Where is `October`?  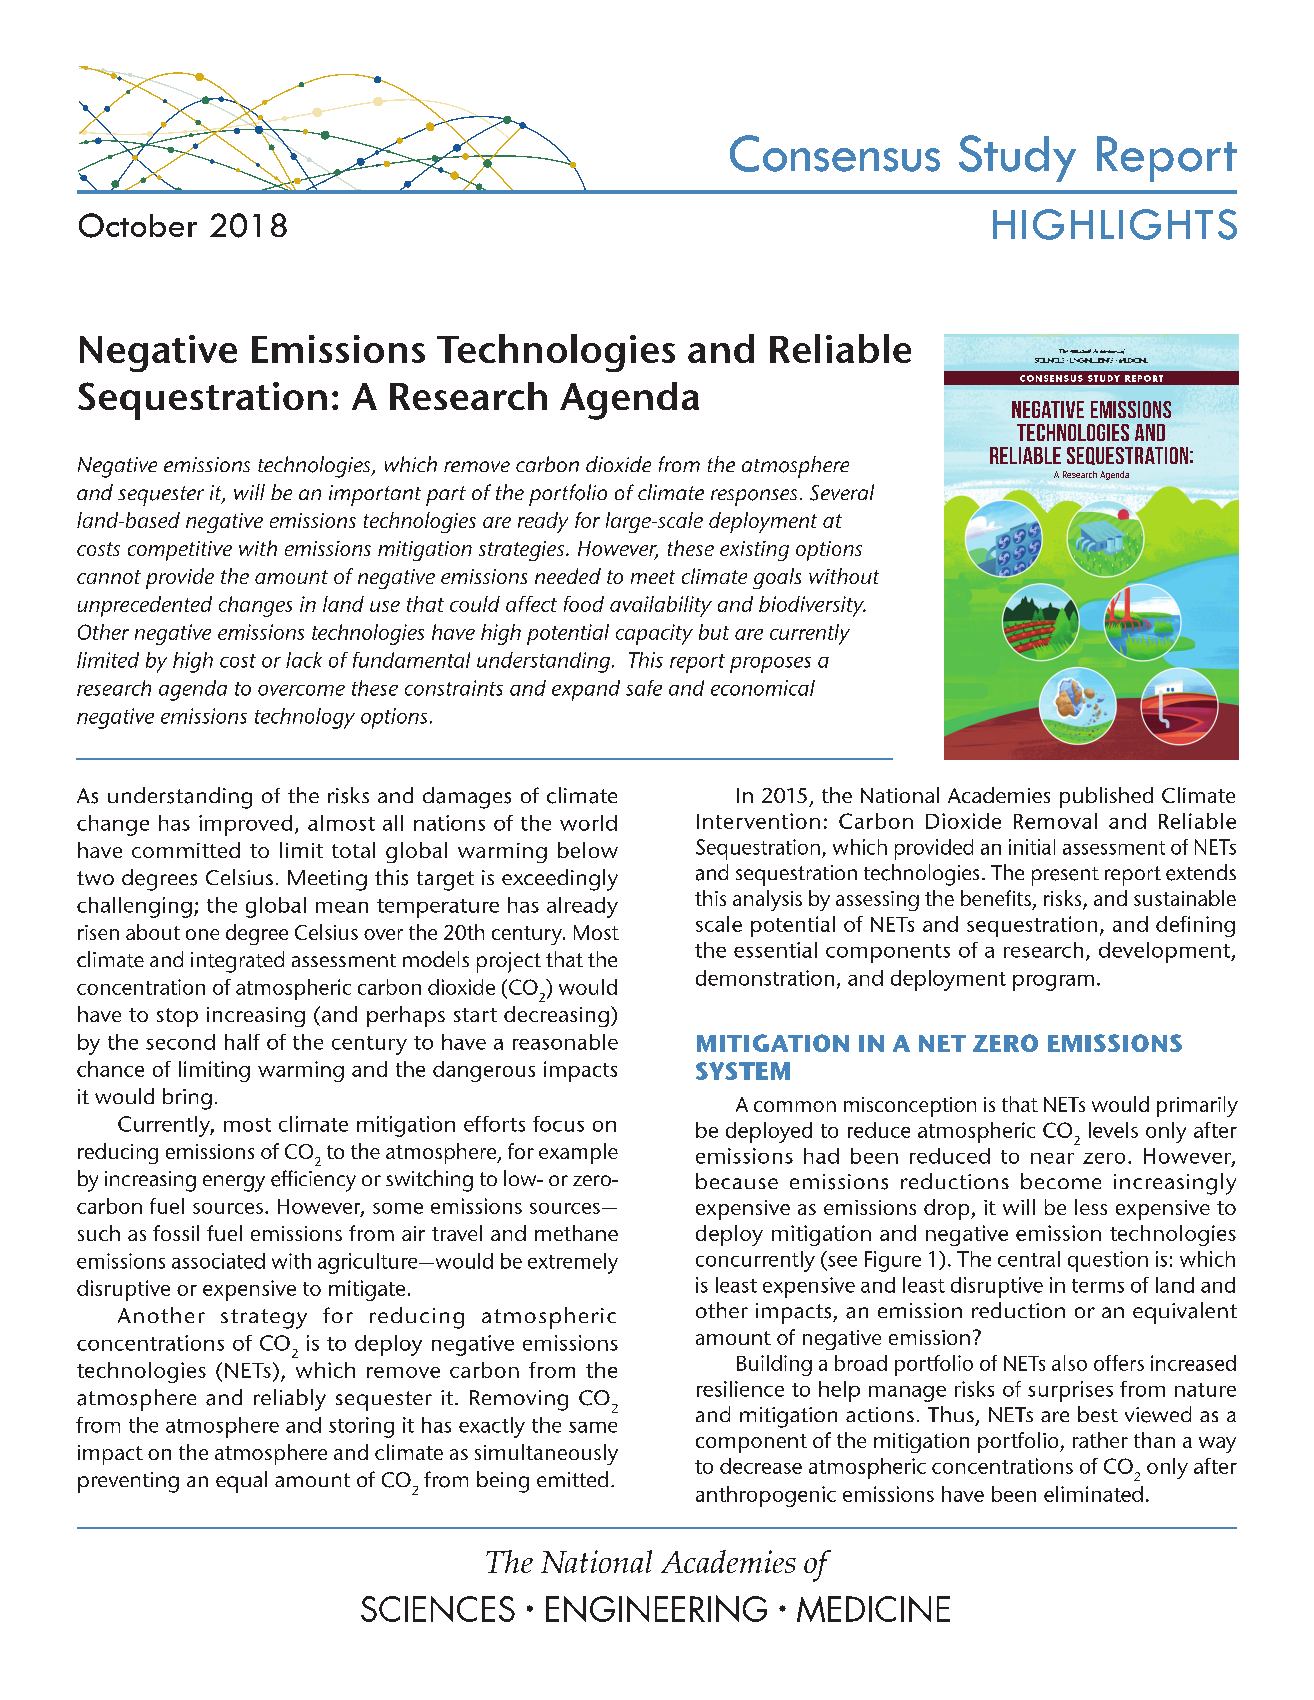 October is located at coordinates (138, 225).
